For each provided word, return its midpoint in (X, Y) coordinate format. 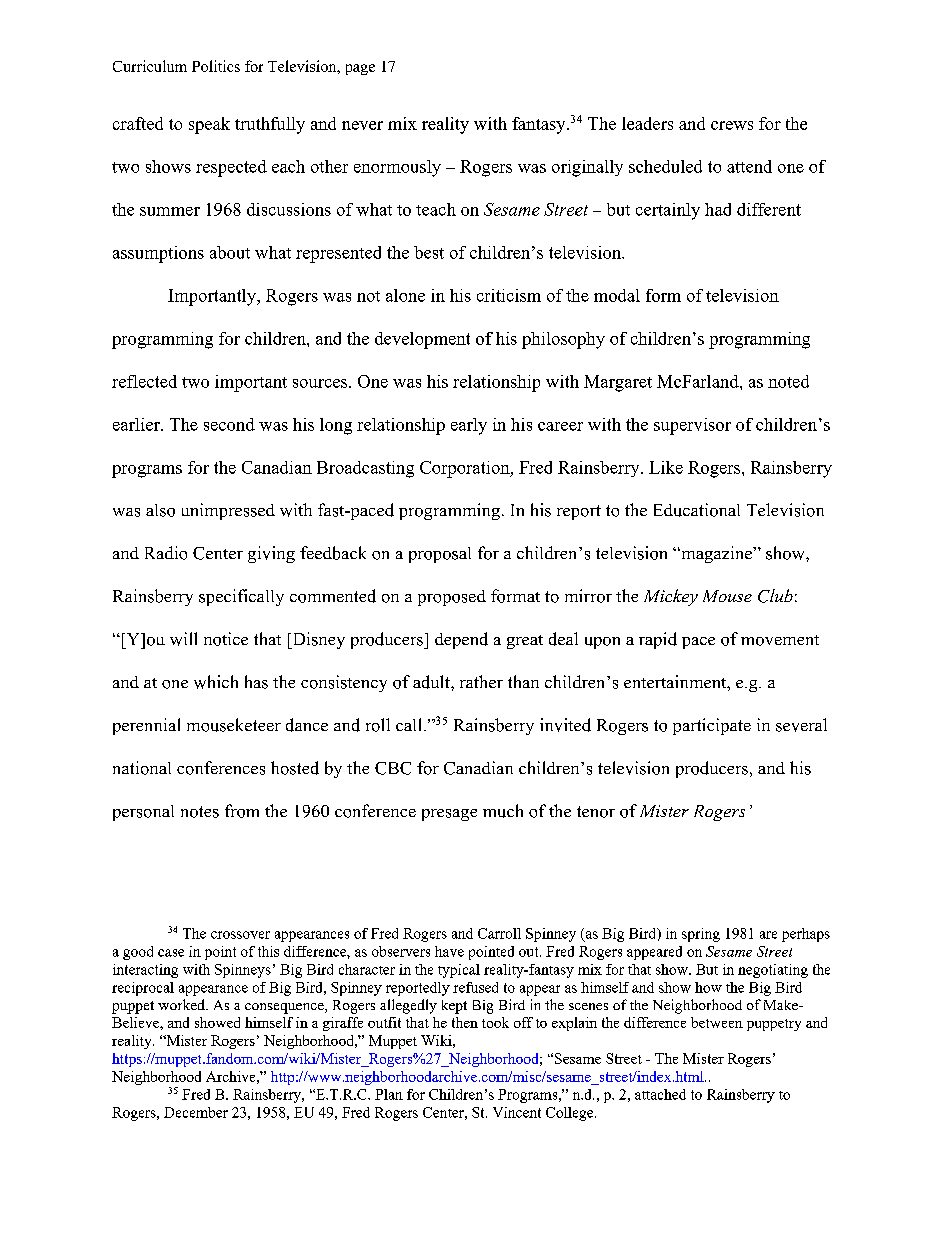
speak (209, 125)
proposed (452, 598)
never (362, 125)
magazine (717, 554)
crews (732, 125)
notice (226, 639)
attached (660, 1094)
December (196, 1112)
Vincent (517, 1112)
